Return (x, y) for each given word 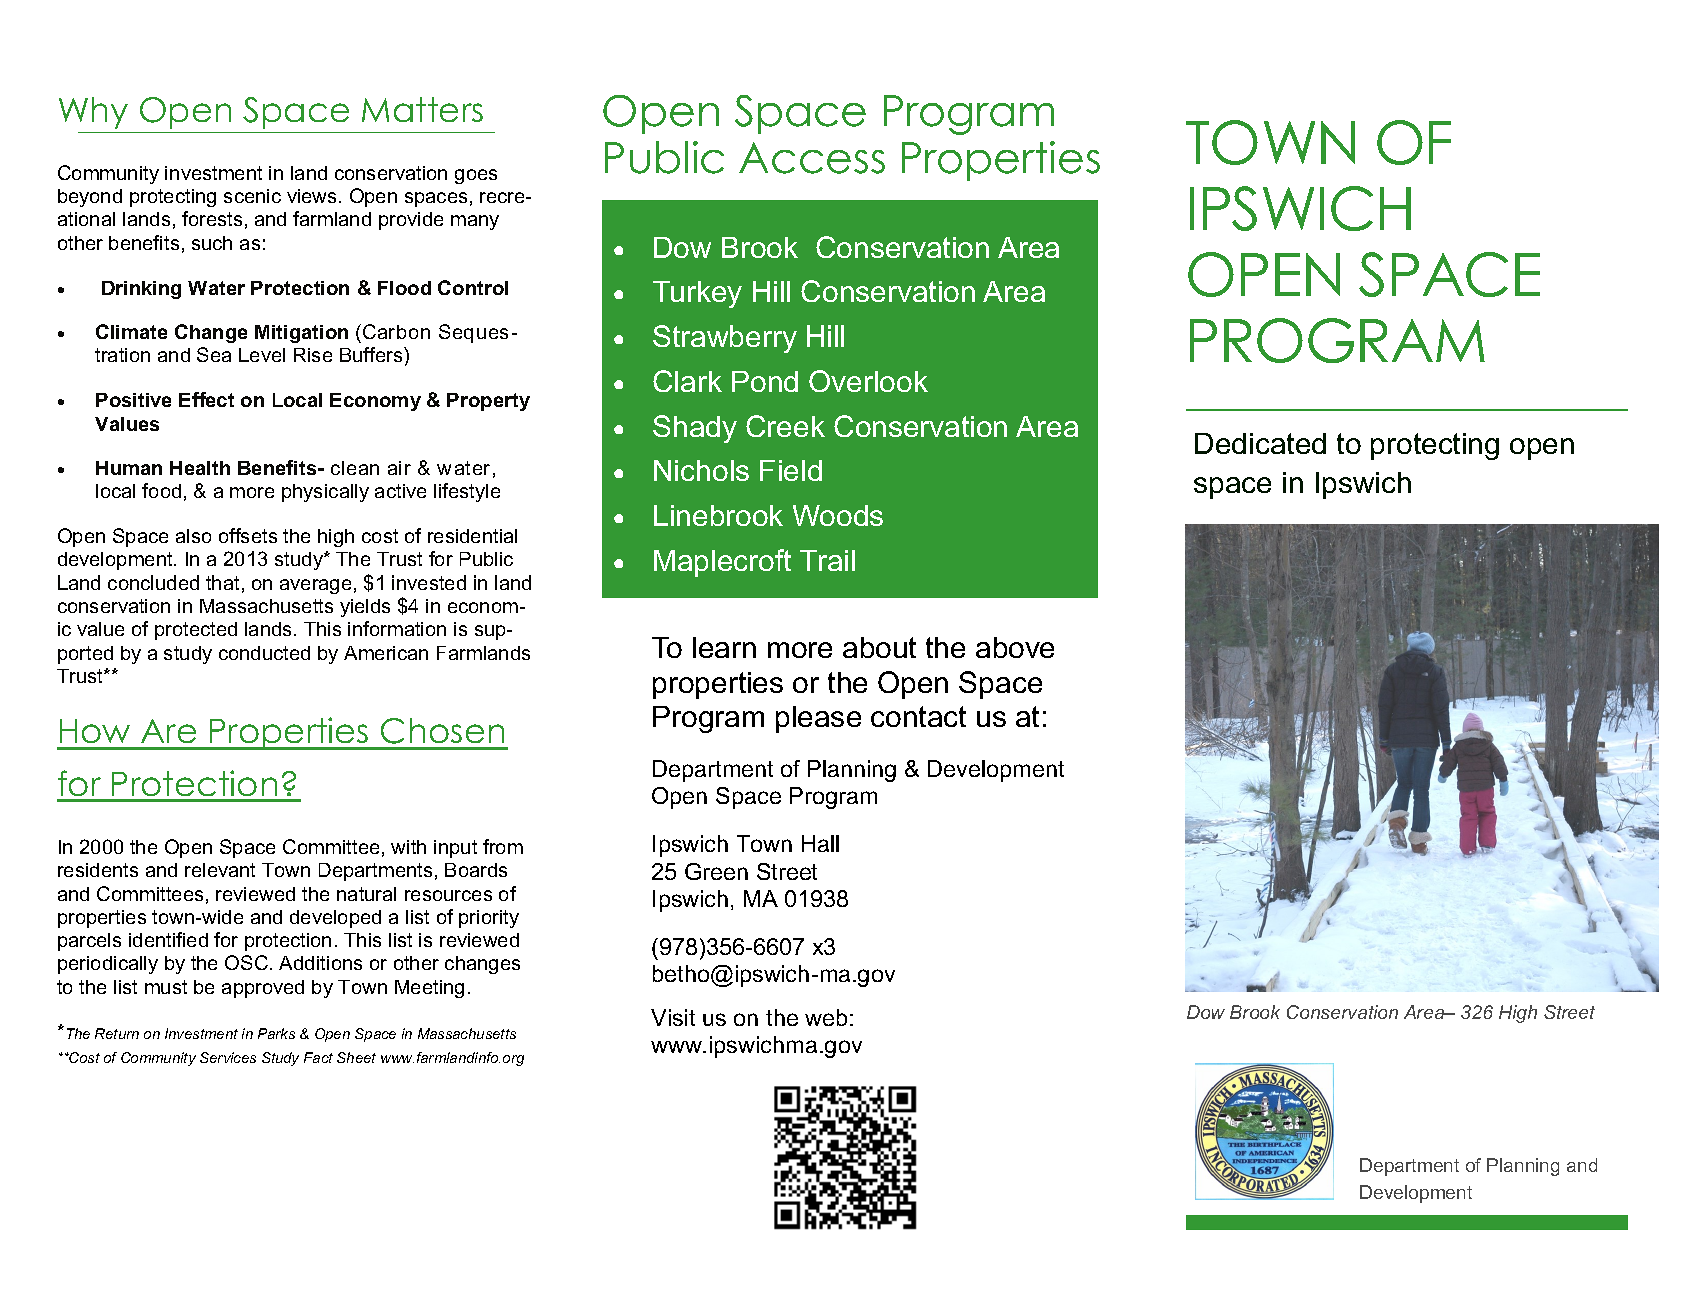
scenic (252, 196)
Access (812, 158)
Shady (695, 429)
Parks (276, 1033)
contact (918, 716)
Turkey (697, 294)
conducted (264, 653)
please (818, 719)
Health (200, 468)
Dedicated (1260, 443)
